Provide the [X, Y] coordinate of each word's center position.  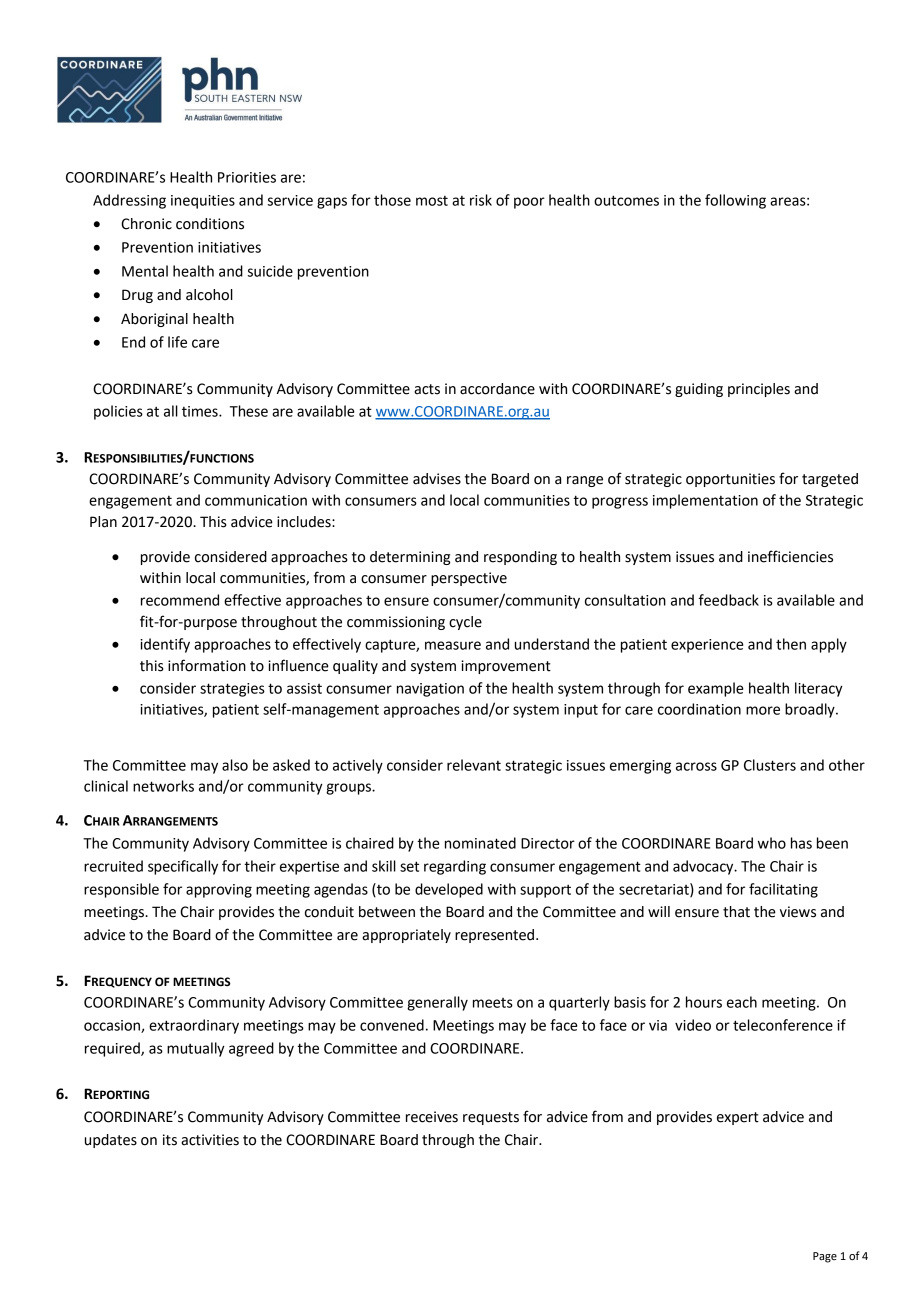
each [742, 1002]
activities [210, 1140]
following [735, 201]
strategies [232, 690]
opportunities [730, 480]
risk [481, 200]
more [763, 710]
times [201, 411]
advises [437, 479]
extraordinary [194, 1026]
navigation [430, 690]
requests [491, 1118]
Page [825, 1257]
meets [493, 1003]
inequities [203, 202]
